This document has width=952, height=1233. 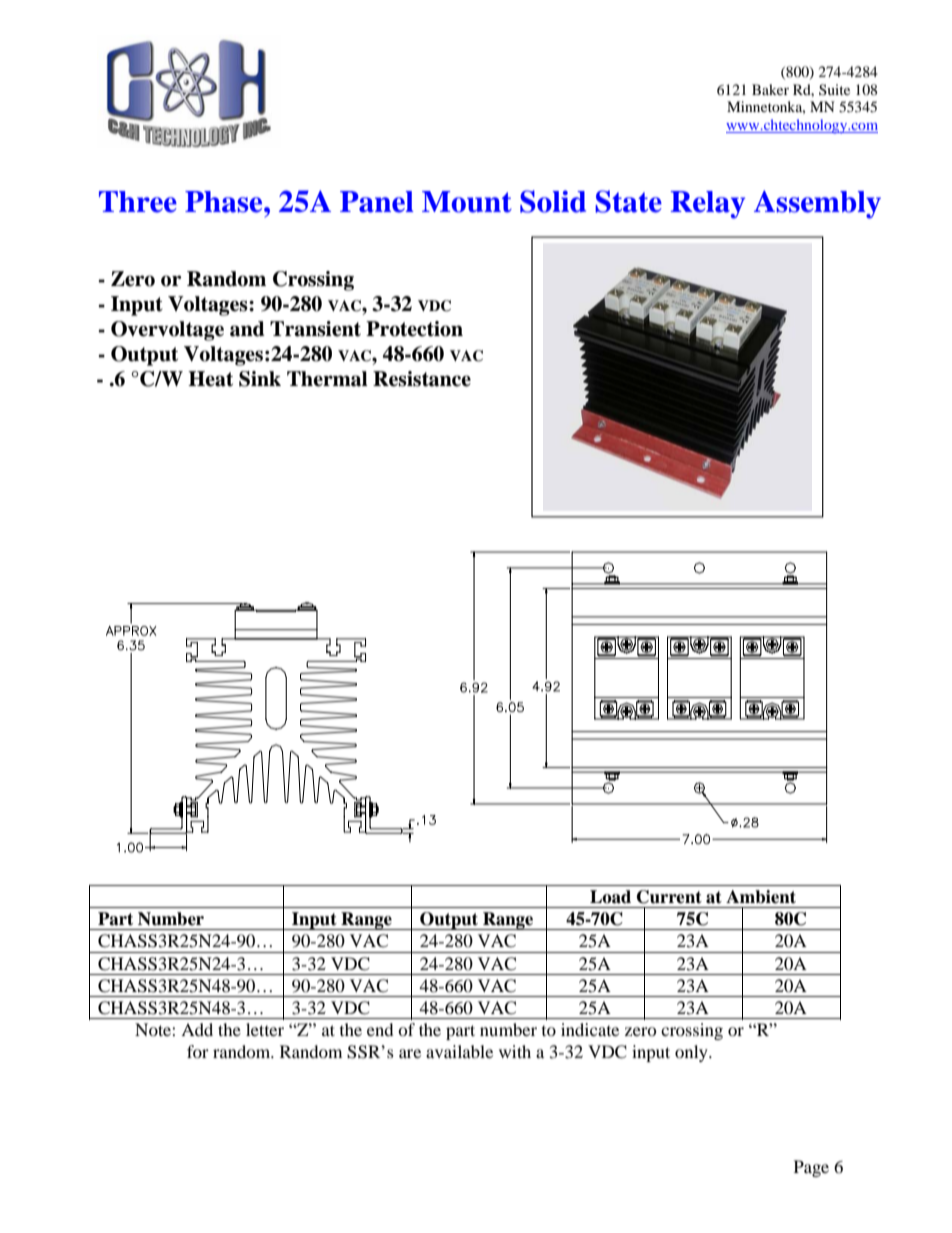 What do you see at coordinates (467, 202) in the document?
I see `Mount` at bounding box center [467, 202].
